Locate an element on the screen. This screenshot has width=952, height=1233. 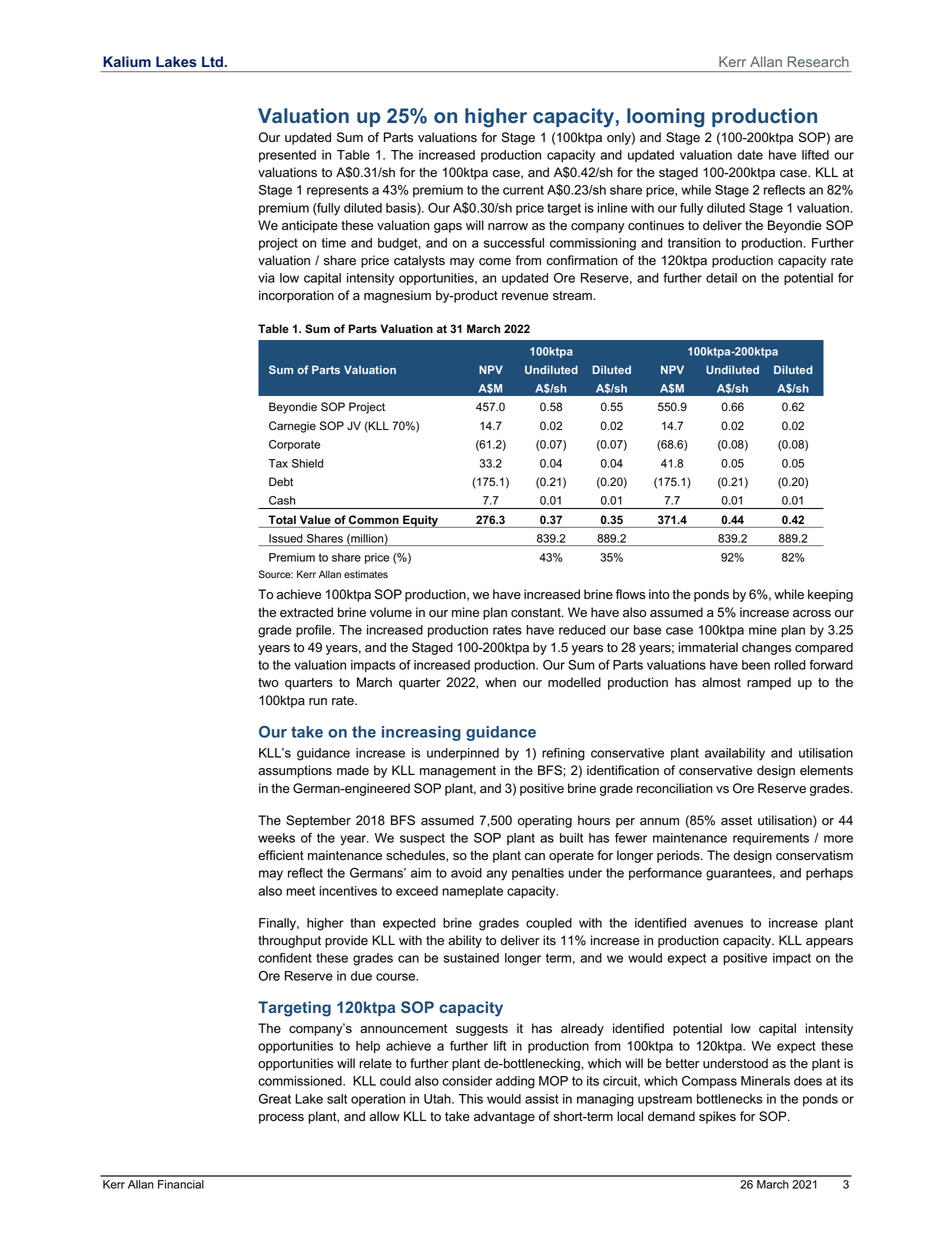
Ltd is located at coordinates (212, 61).
